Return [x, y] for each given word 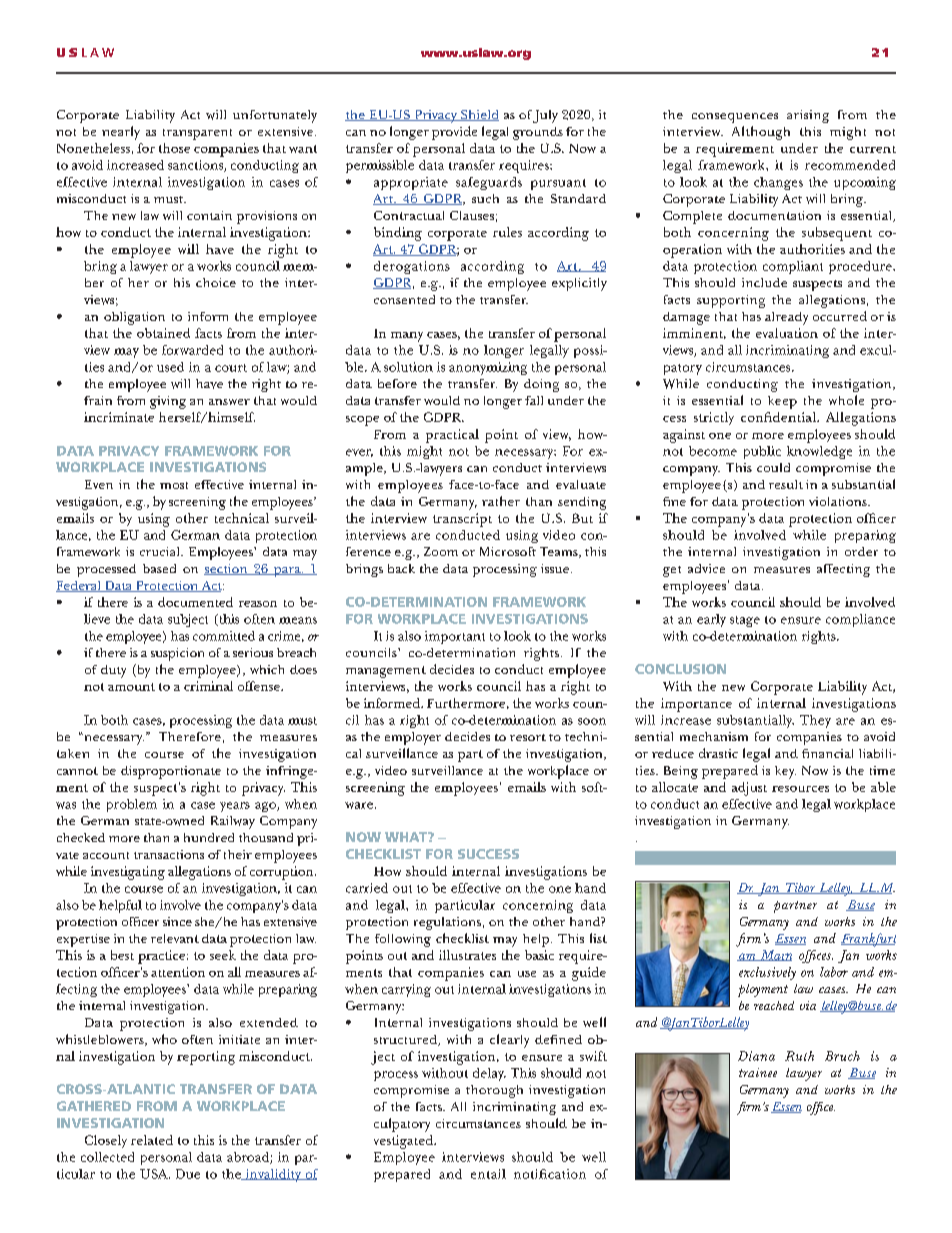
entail [488, 1174]
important [455, 637]
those [174, 148]
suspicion [177, 654]
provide [454, 133]
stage [745, 621]
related [152, 1140]
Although [761, 133]
